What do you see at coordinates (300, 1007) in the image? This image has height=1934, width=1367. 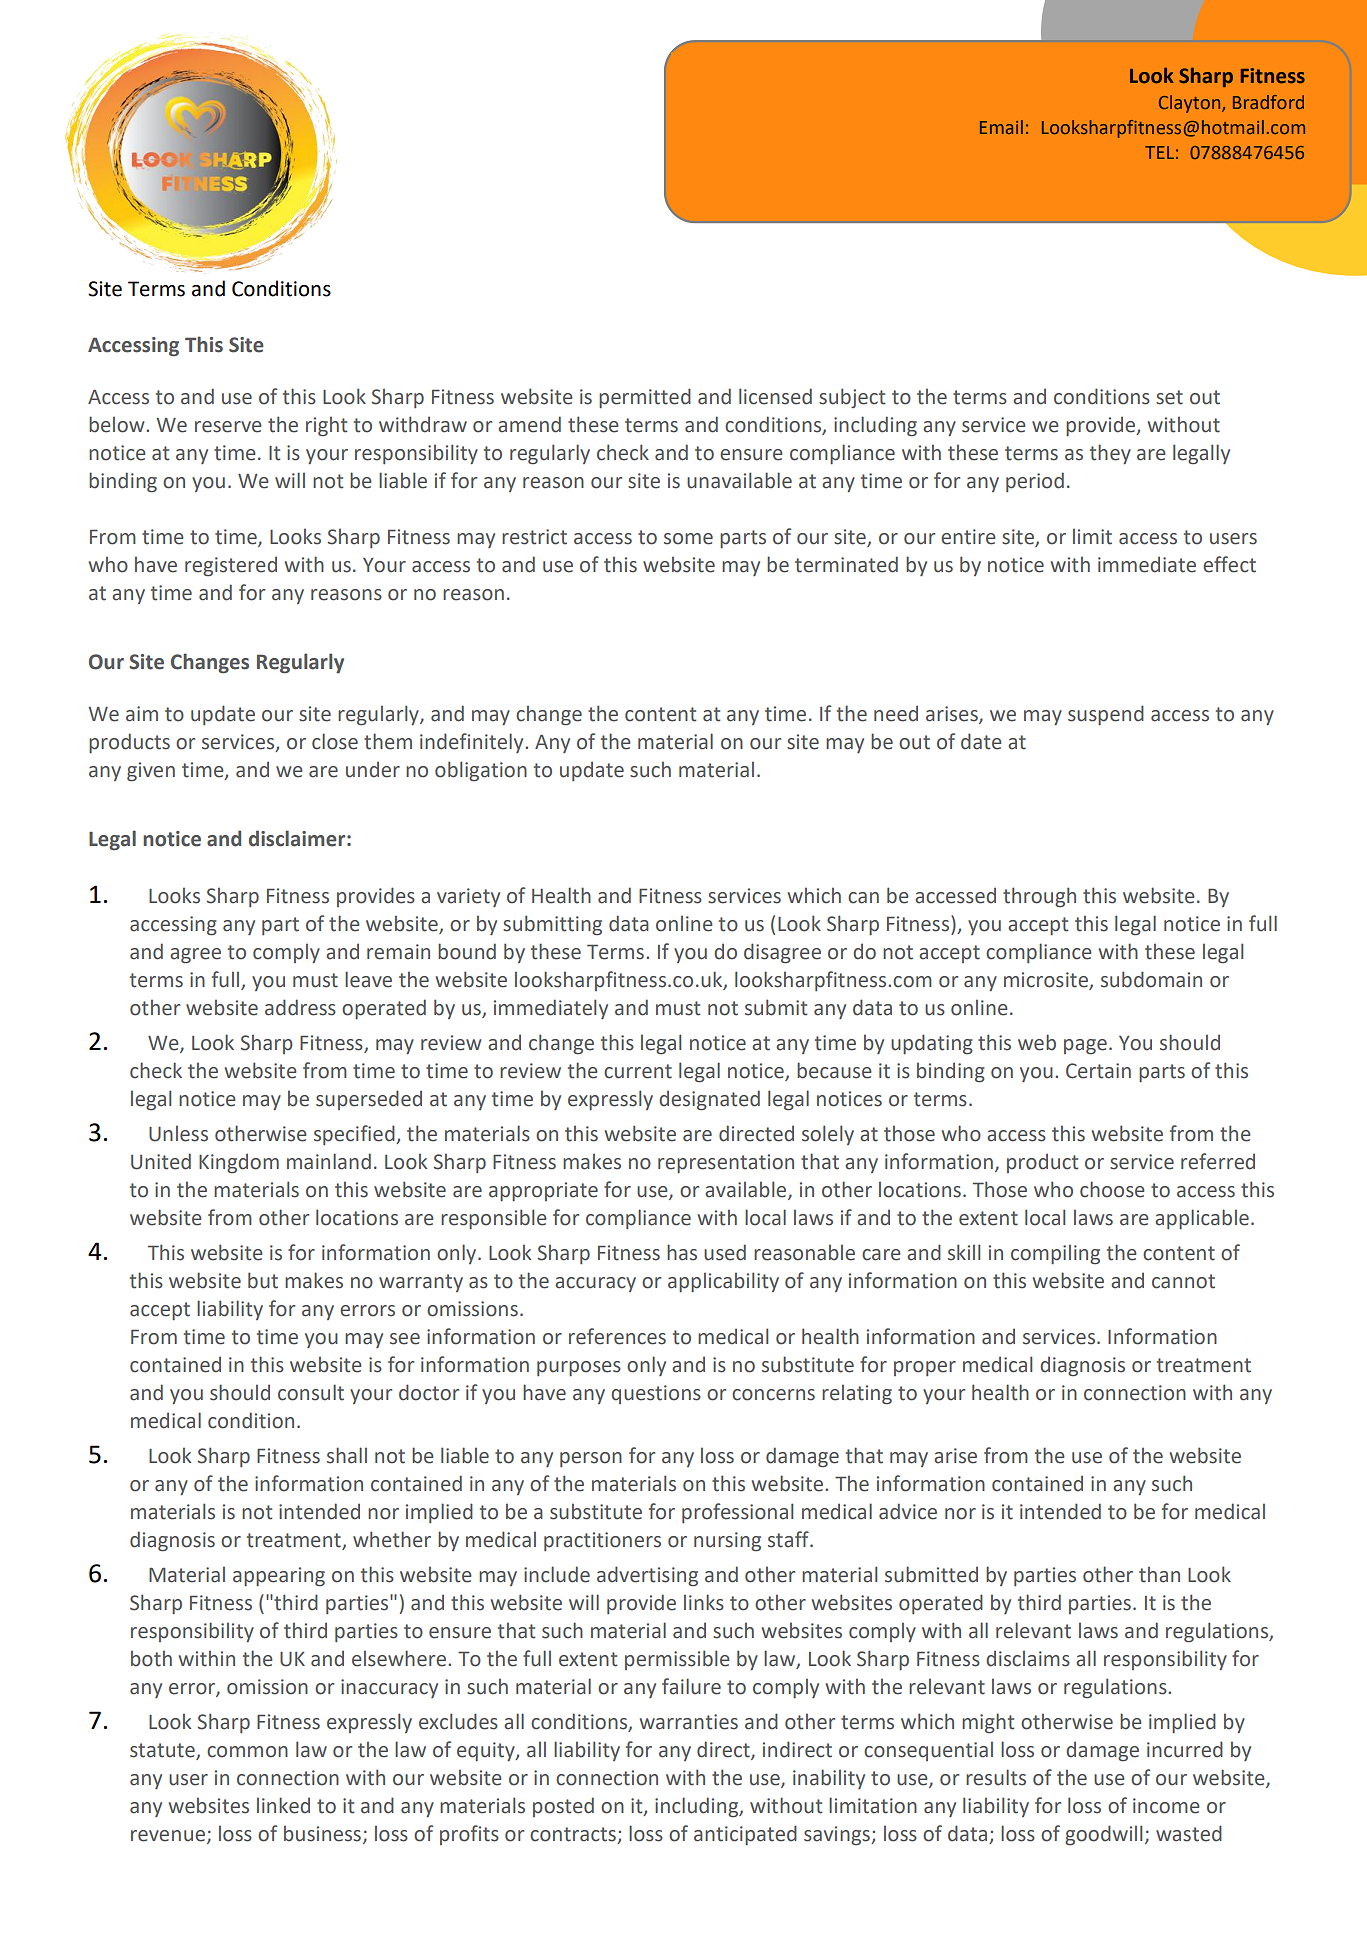 I see `address` at bounding box center [300, 1007].
